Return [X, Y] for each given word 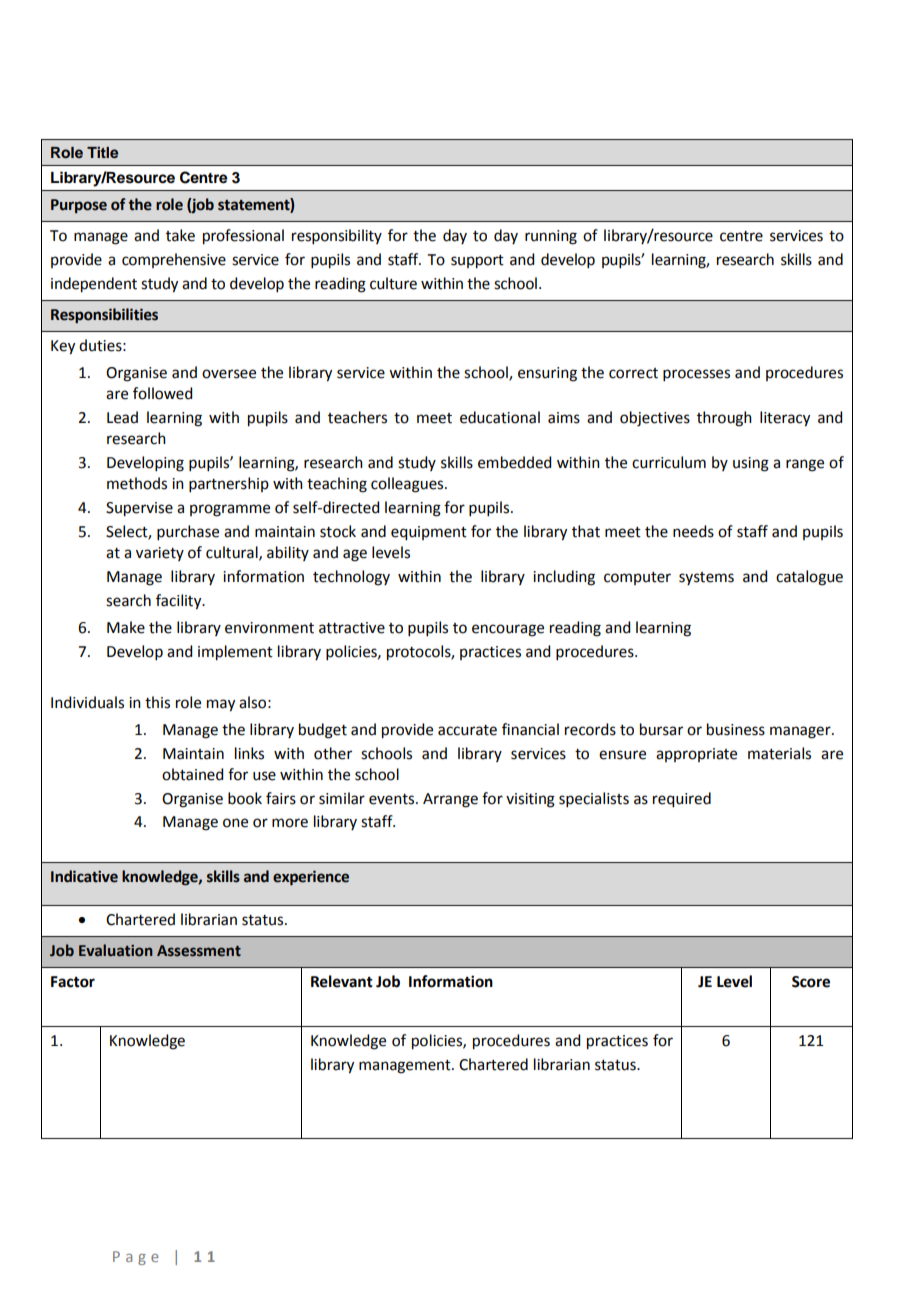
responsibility [337, 236]
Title [102, 152]
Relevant [342, 981]
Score [811, 982]
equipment [429, 533]
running [551, 237]
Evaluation [116, 950]
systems [706, 578]
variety [160, 554]
